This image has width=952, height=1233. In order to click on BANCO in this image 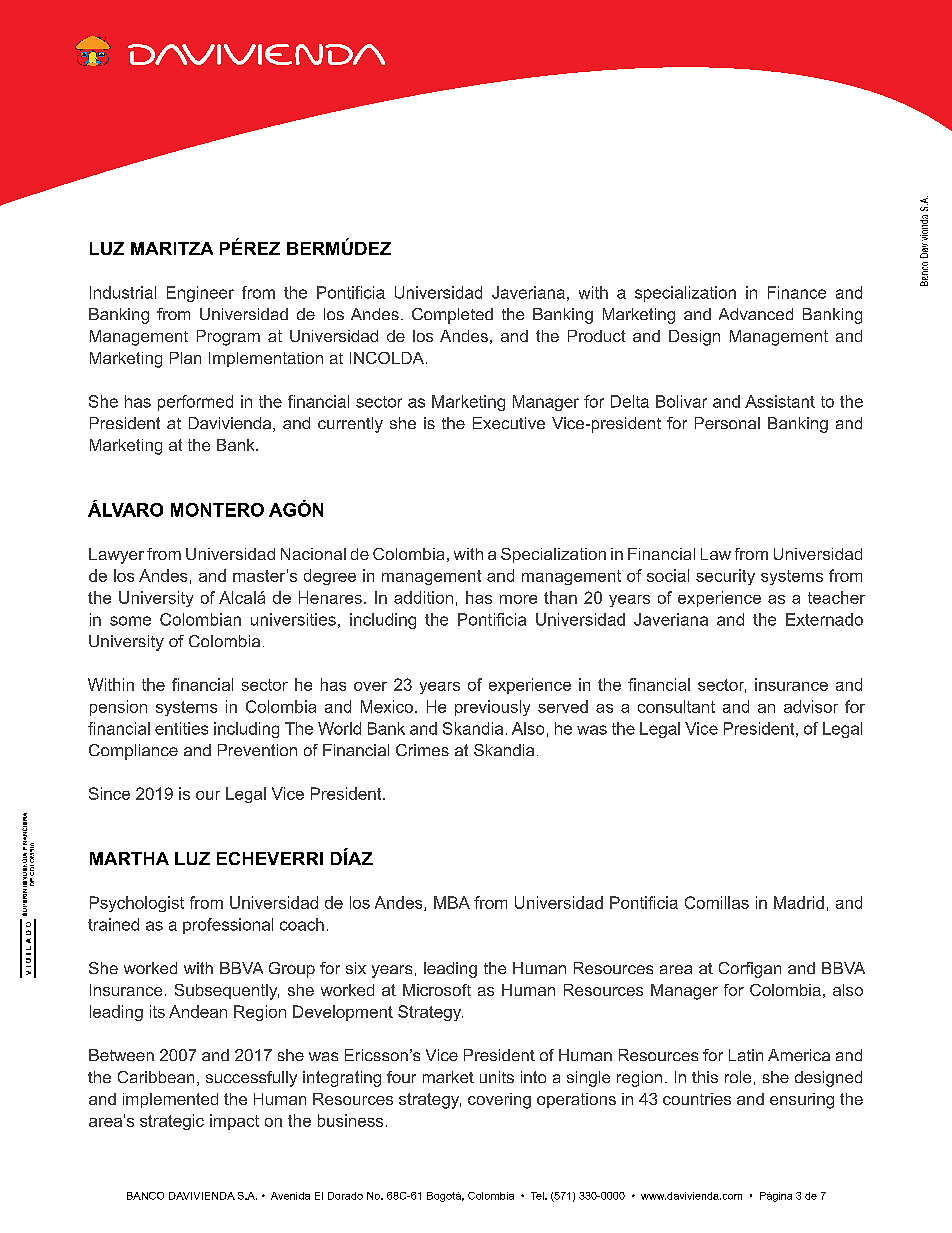, I will do `click(145, 1196)`.
